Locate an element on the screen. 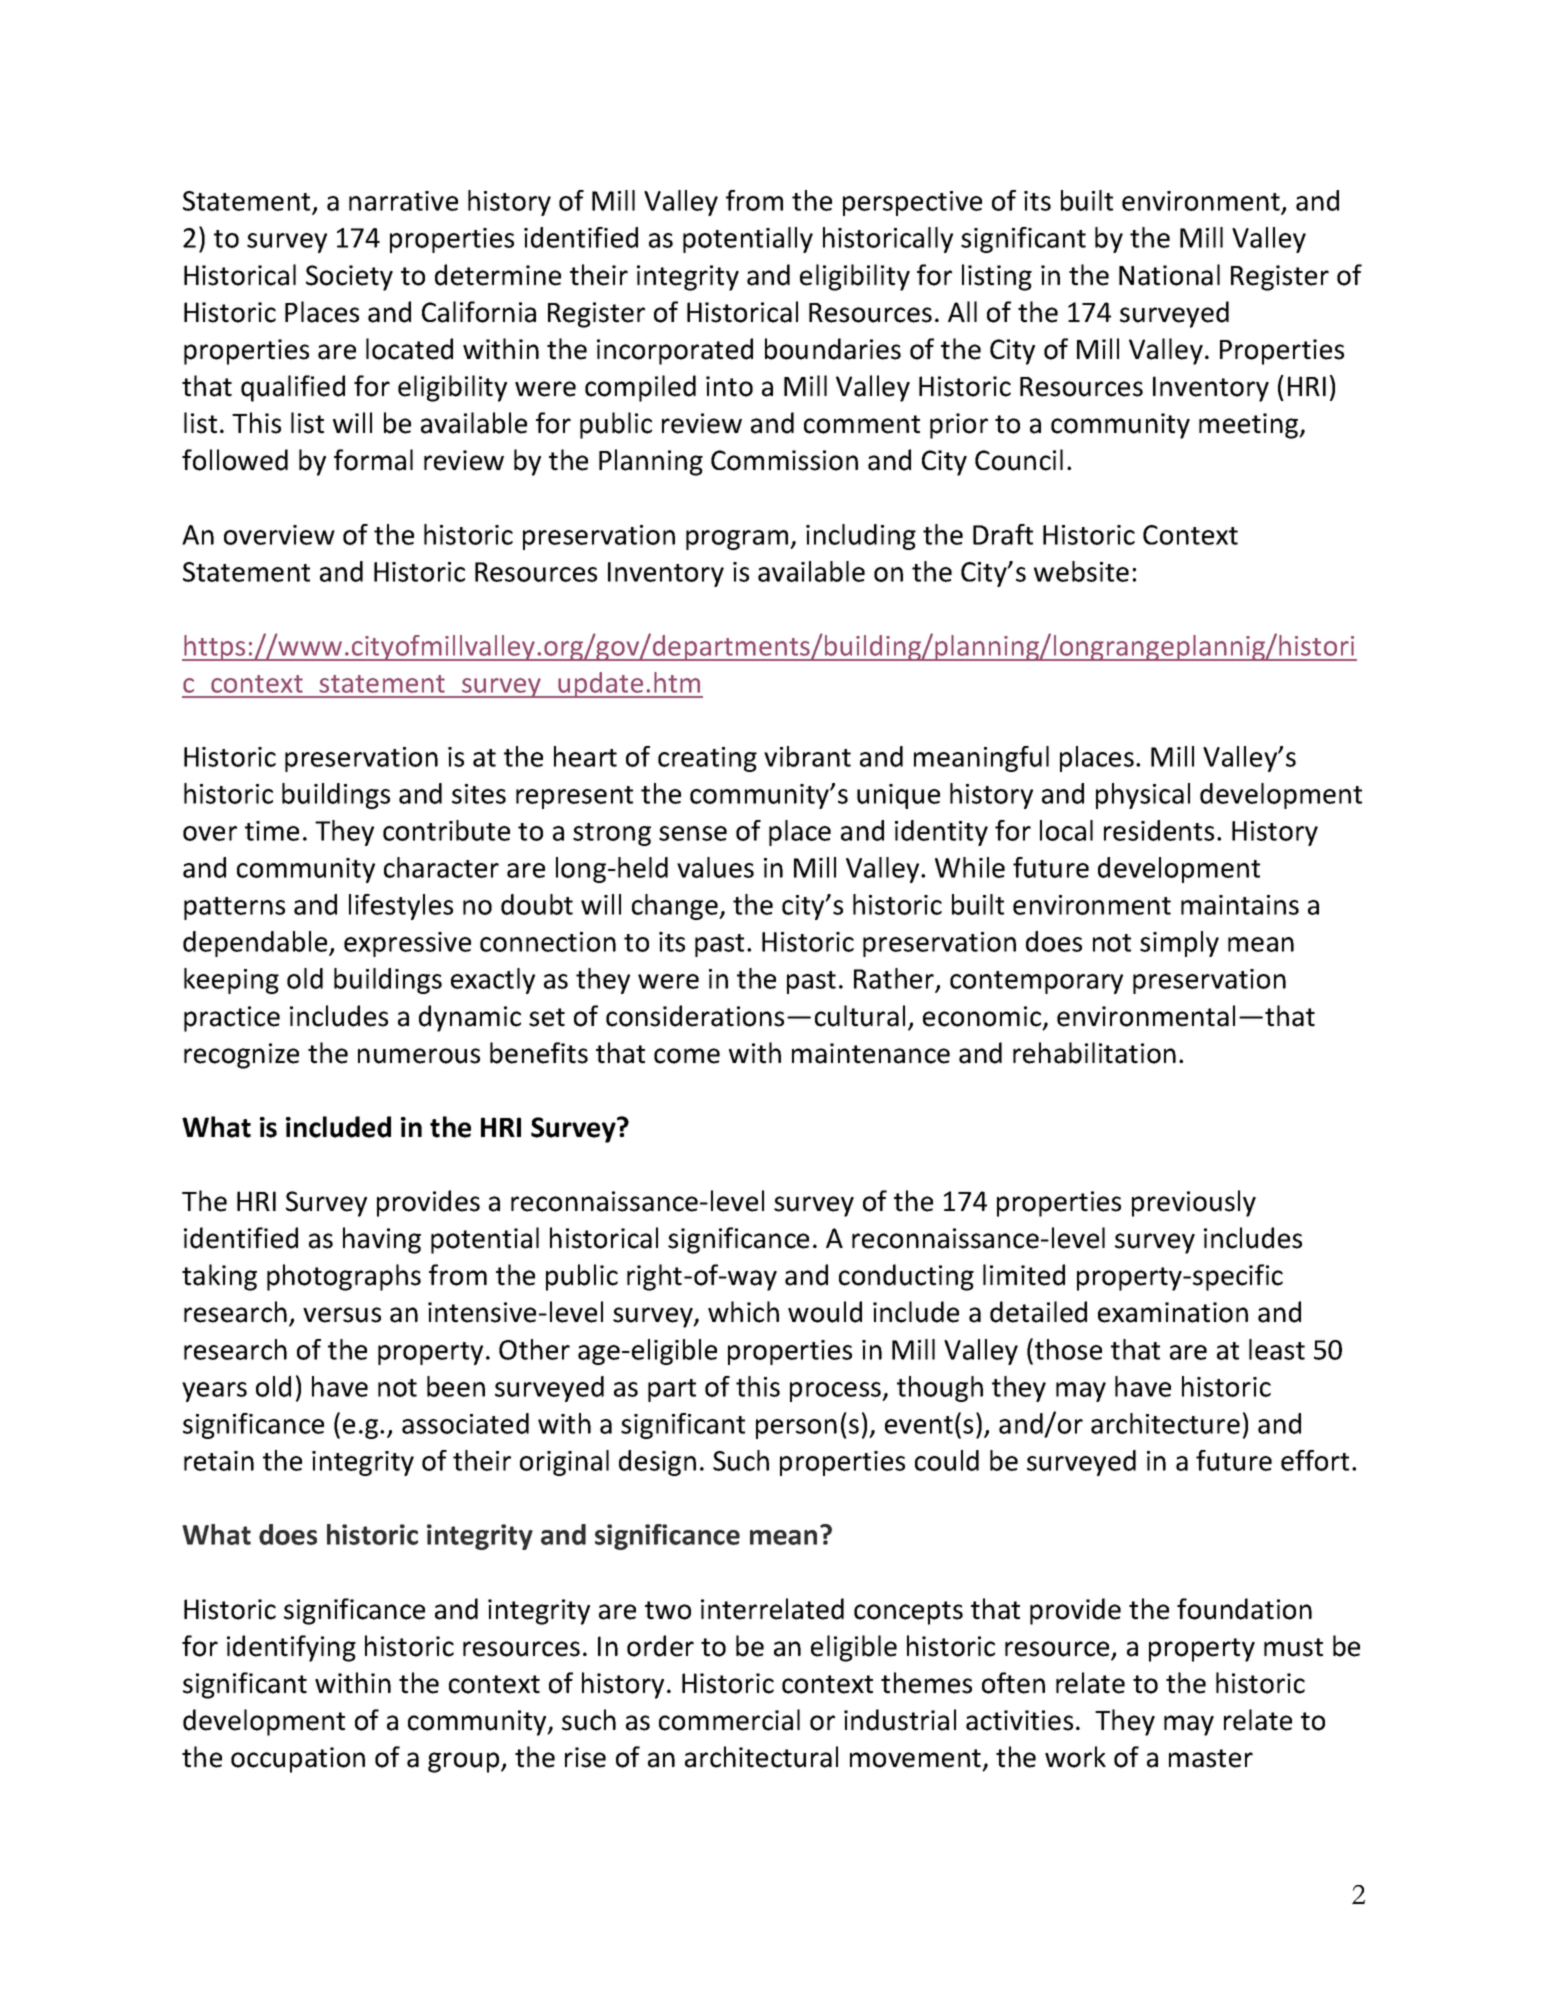  simply is located at coordinates (1179, 944).
